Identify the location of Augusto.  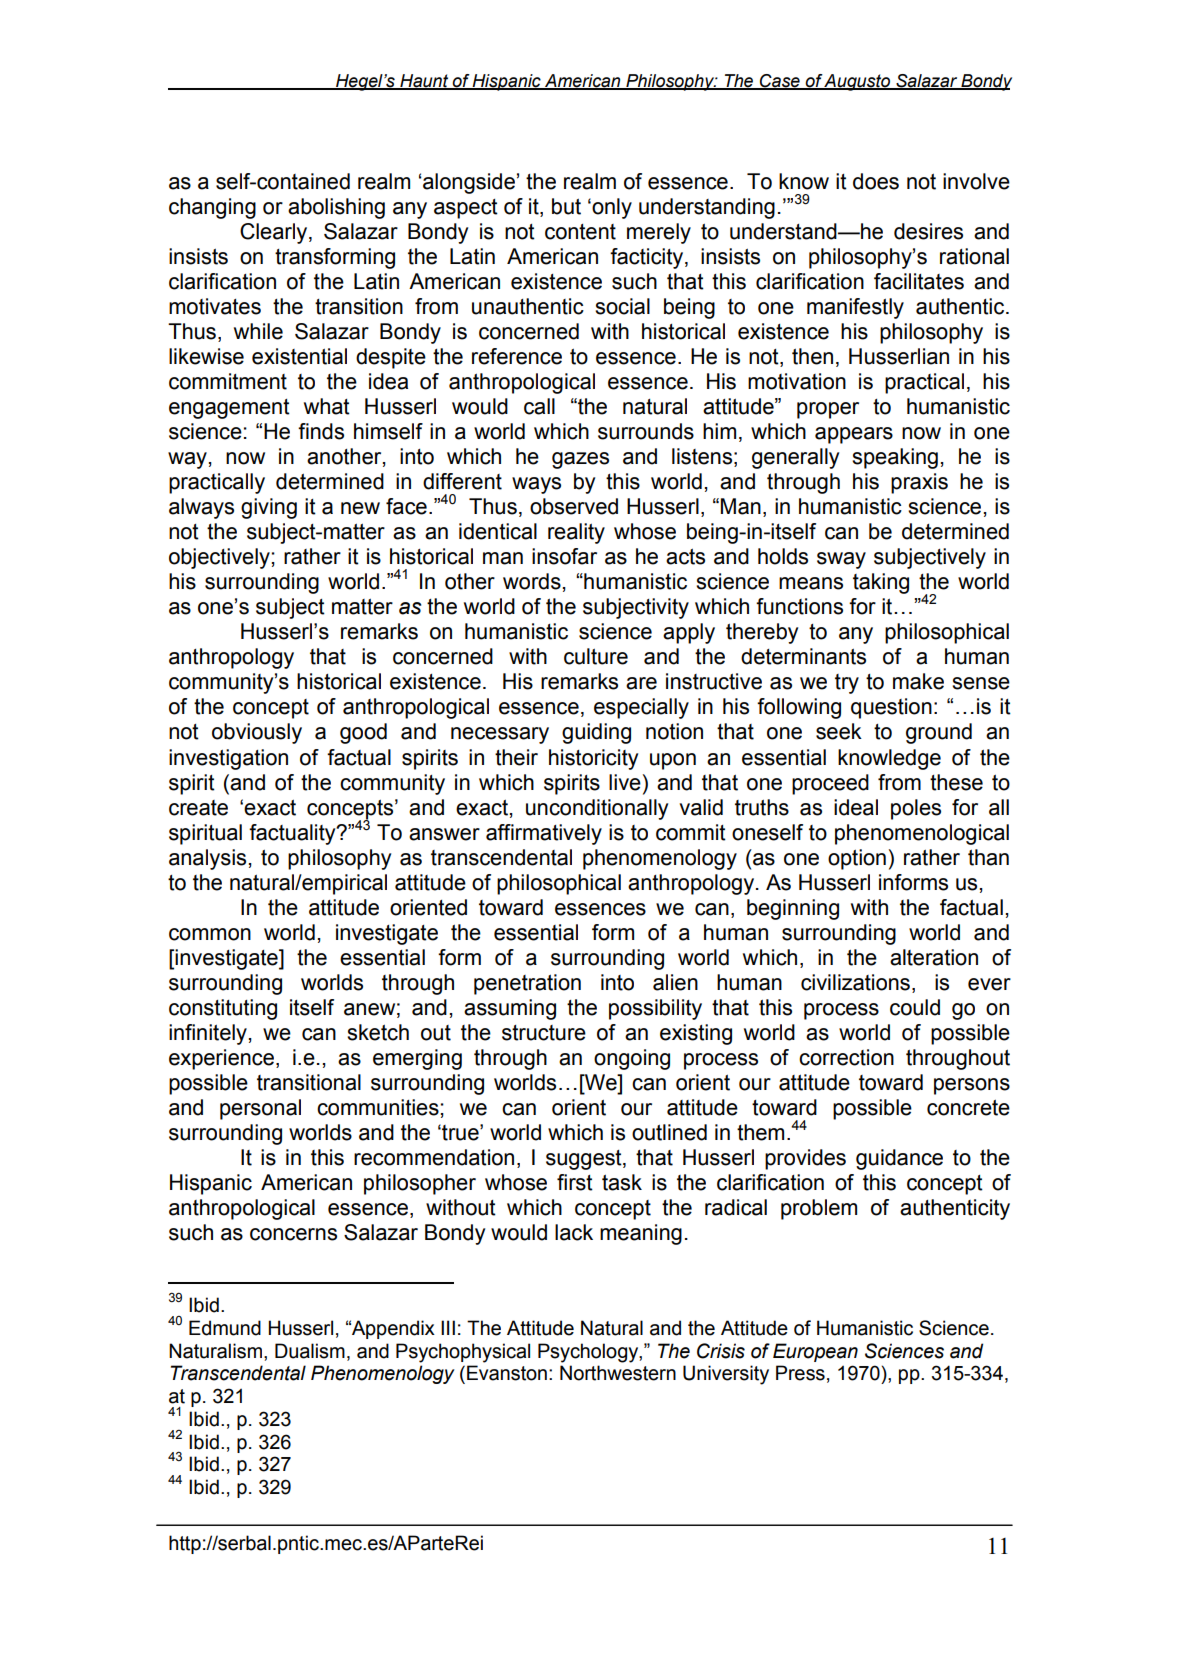
(858, 82).
